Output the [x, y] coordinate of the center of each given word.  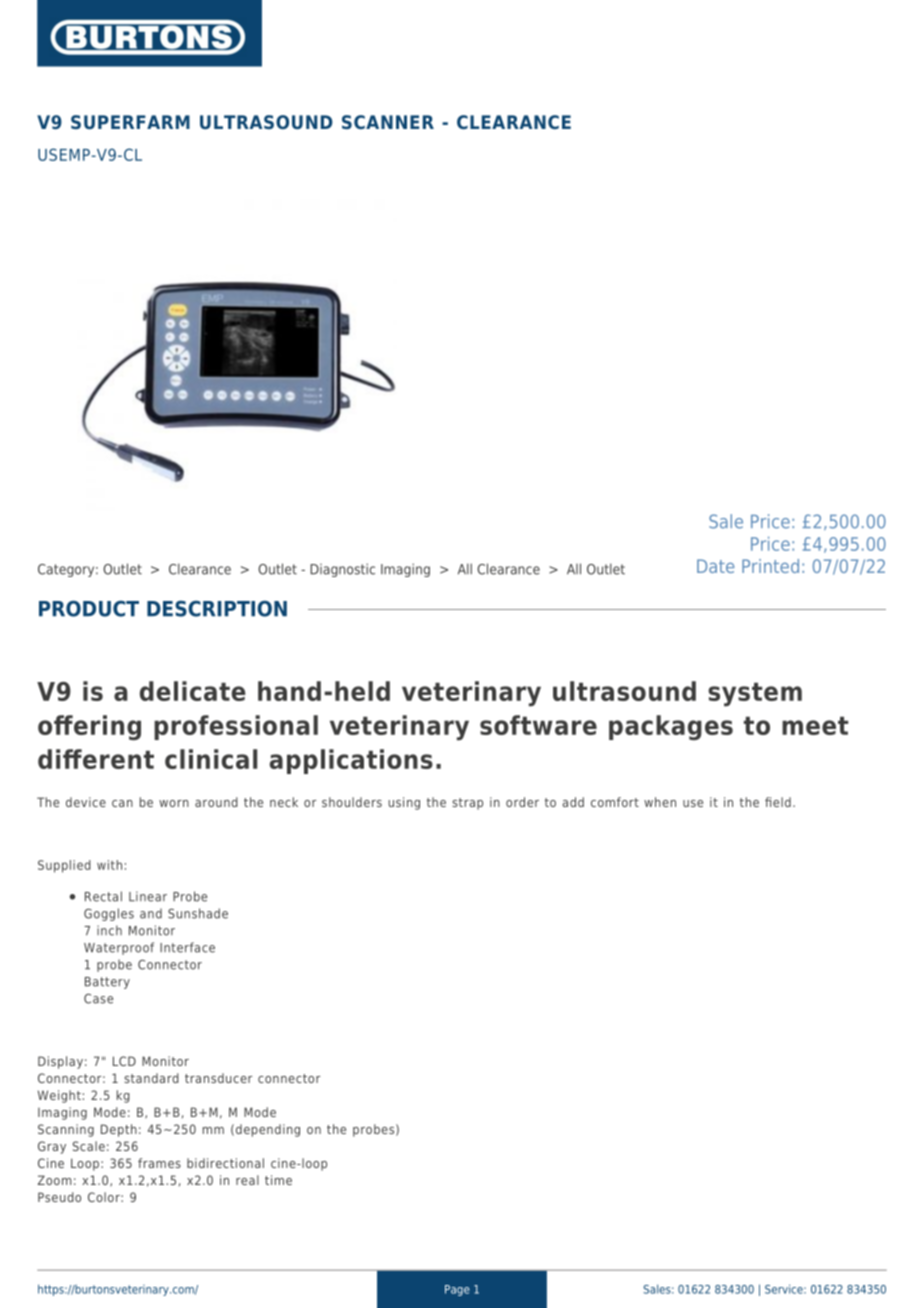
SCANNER [388, 122]
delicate [193, 691]
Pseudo [59, 1197]
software [538, 725]
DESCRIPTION [217, 608]
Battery [107, 983]
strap [467, 804]
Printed [770, 566]
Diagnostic [342, 570]
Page [457, 1290]
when [660, 802]
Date [715, 566]
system [755, 694]
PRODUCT [89, 608]
